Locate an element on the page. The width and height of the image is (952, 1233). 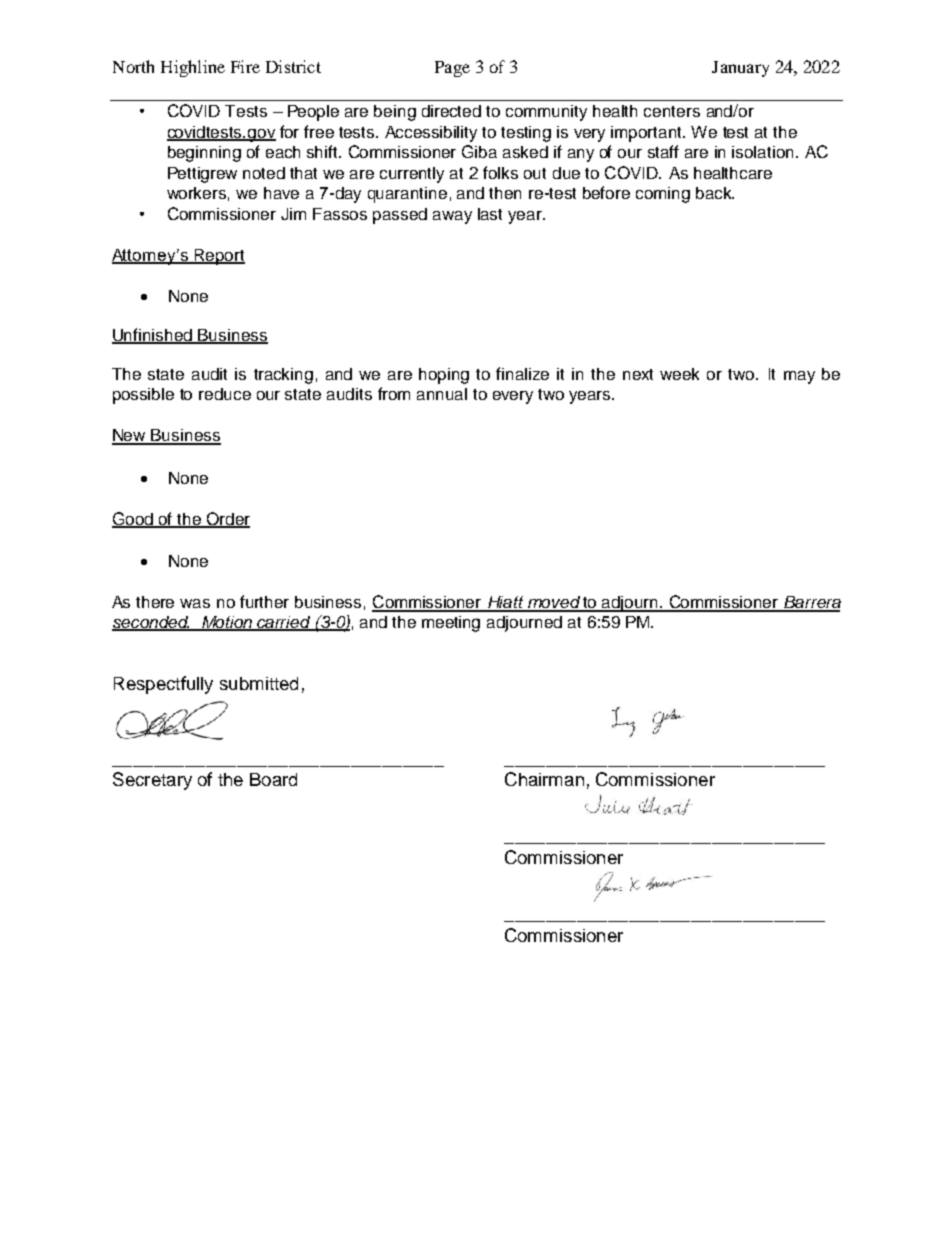
Report is located at coordinates (218, 257).
